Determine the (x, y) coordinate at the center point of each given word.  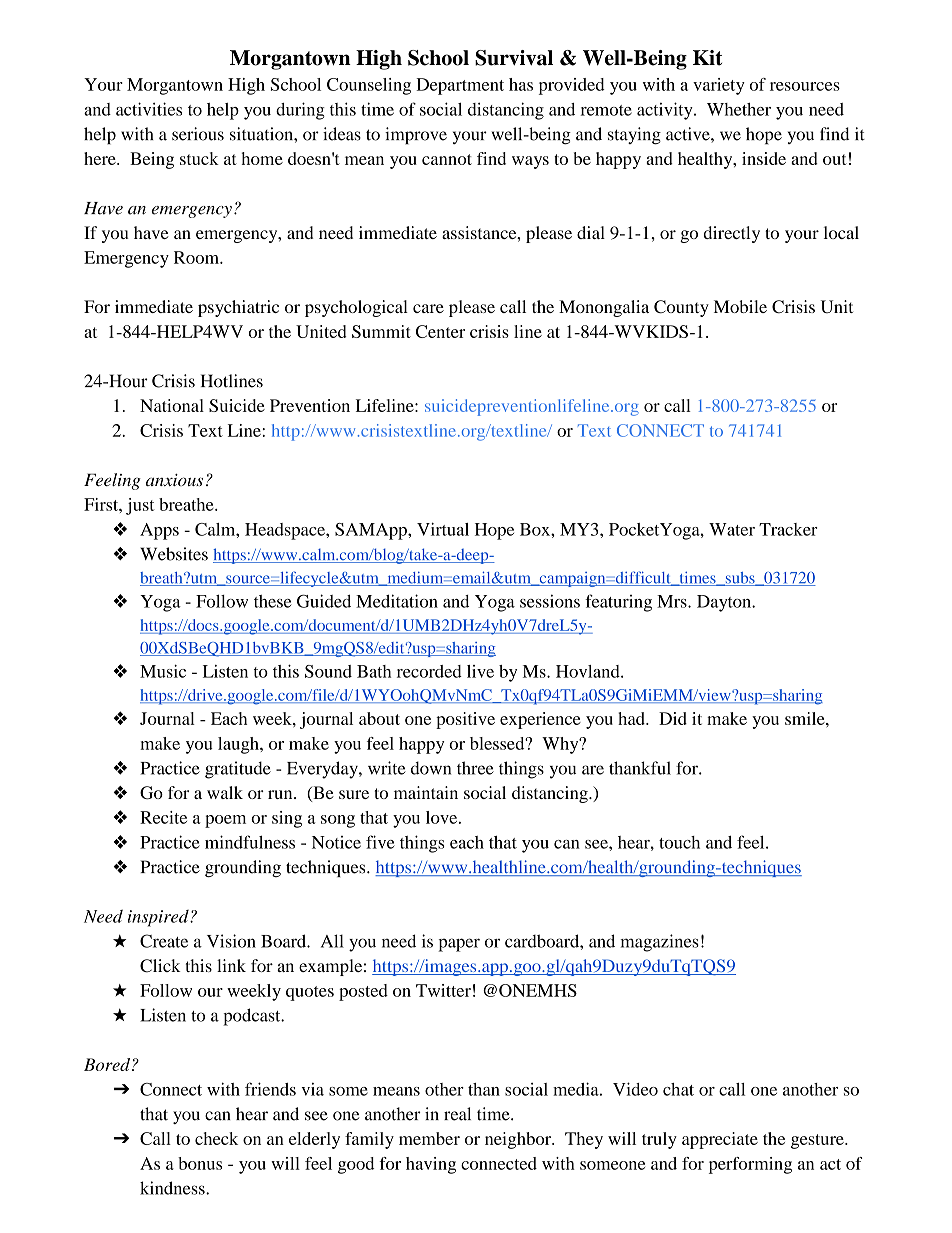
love (443, 817)
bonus (200, 1163)
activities (149, 109)
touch (679, 842)
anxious (174, 480)
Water (732, 529)
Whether (739, 109)
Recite (163, 817)
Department (460, 86)
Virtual (443, 529)
